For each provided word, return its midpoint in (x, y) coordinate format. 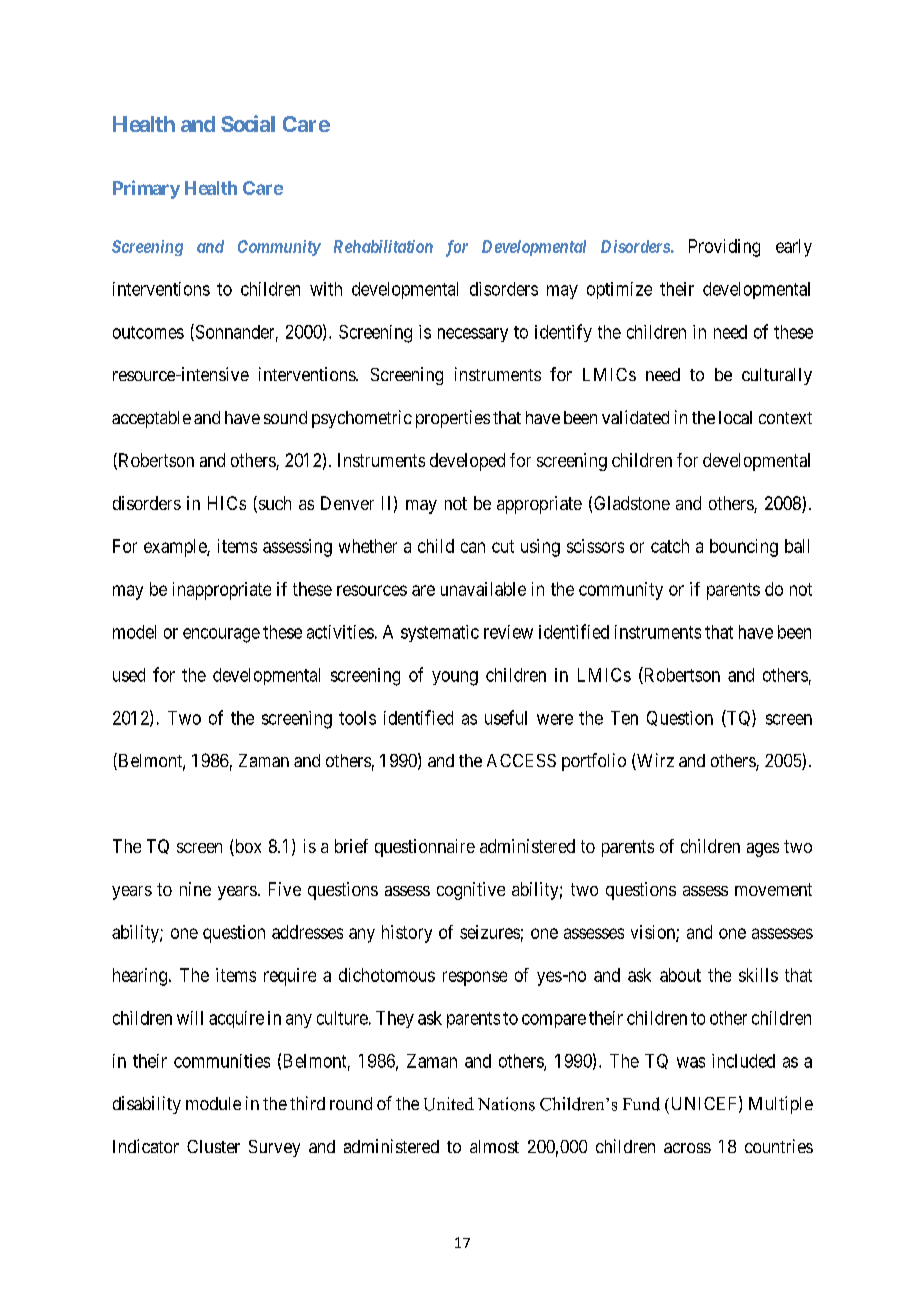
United (449, 1104)
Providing (724, 248)
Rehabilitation (383, 246)
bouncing (744, 548)
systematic (440, 633)
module (213, 1103)
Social (248, 123)
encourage (221, 635)
